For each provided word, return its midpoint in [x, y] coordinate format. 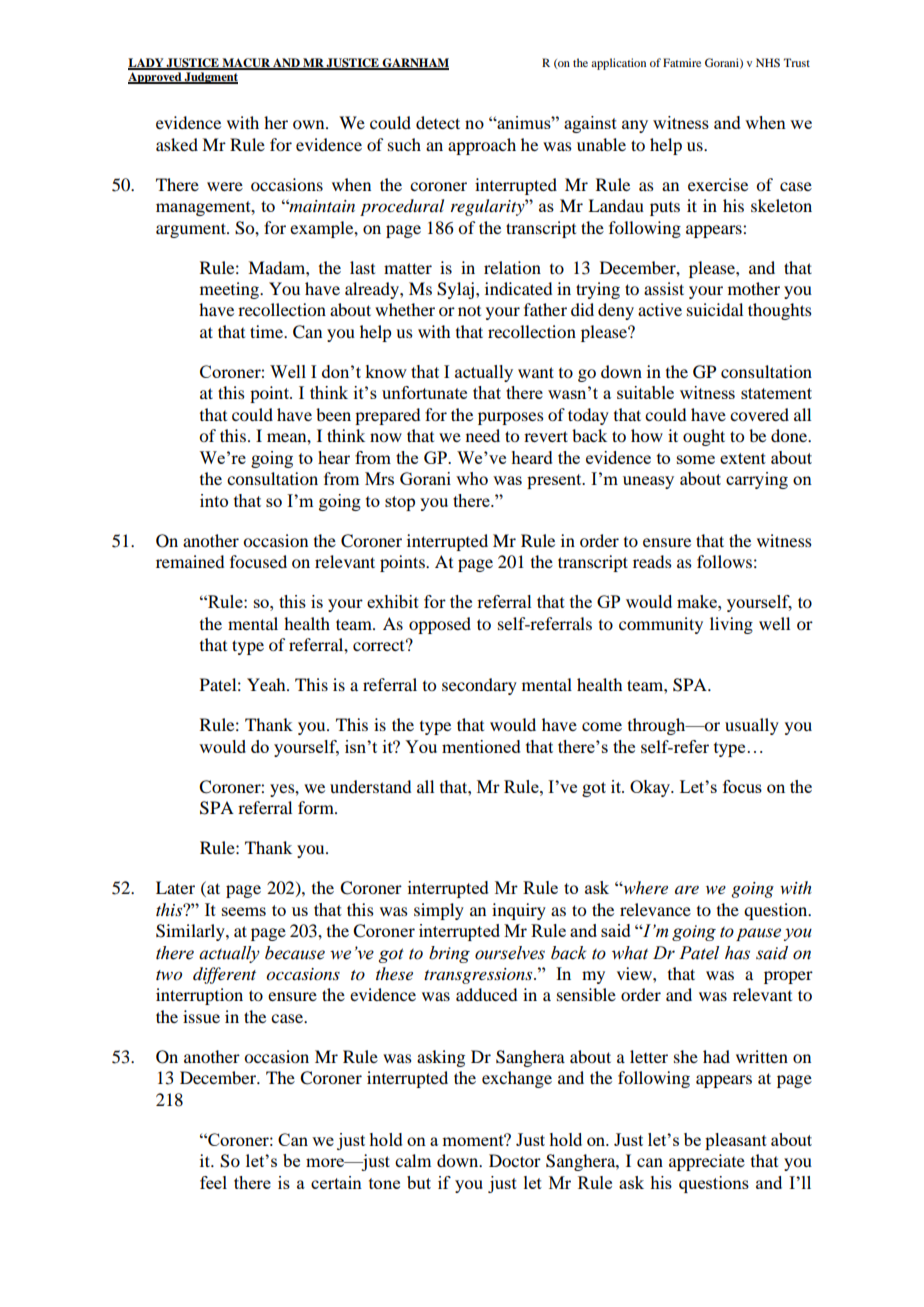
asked [177, 144]
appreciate [707, 1162]
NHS [768, 62]
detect [438, 122]
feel [213, 1182]
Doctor [515, 1160]
